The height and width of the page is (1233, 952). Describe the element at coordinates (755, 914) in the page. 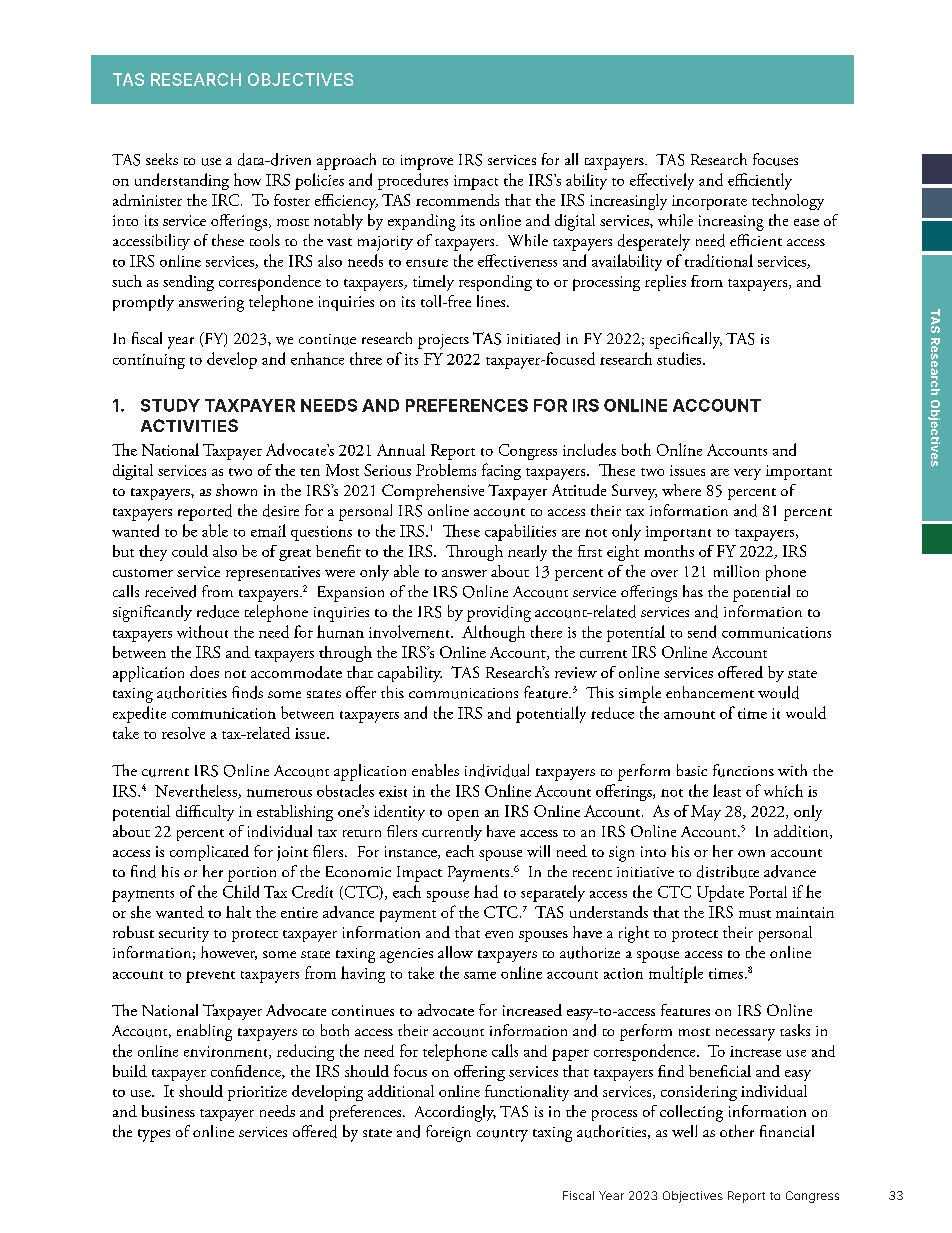

I see `must` at that location.
